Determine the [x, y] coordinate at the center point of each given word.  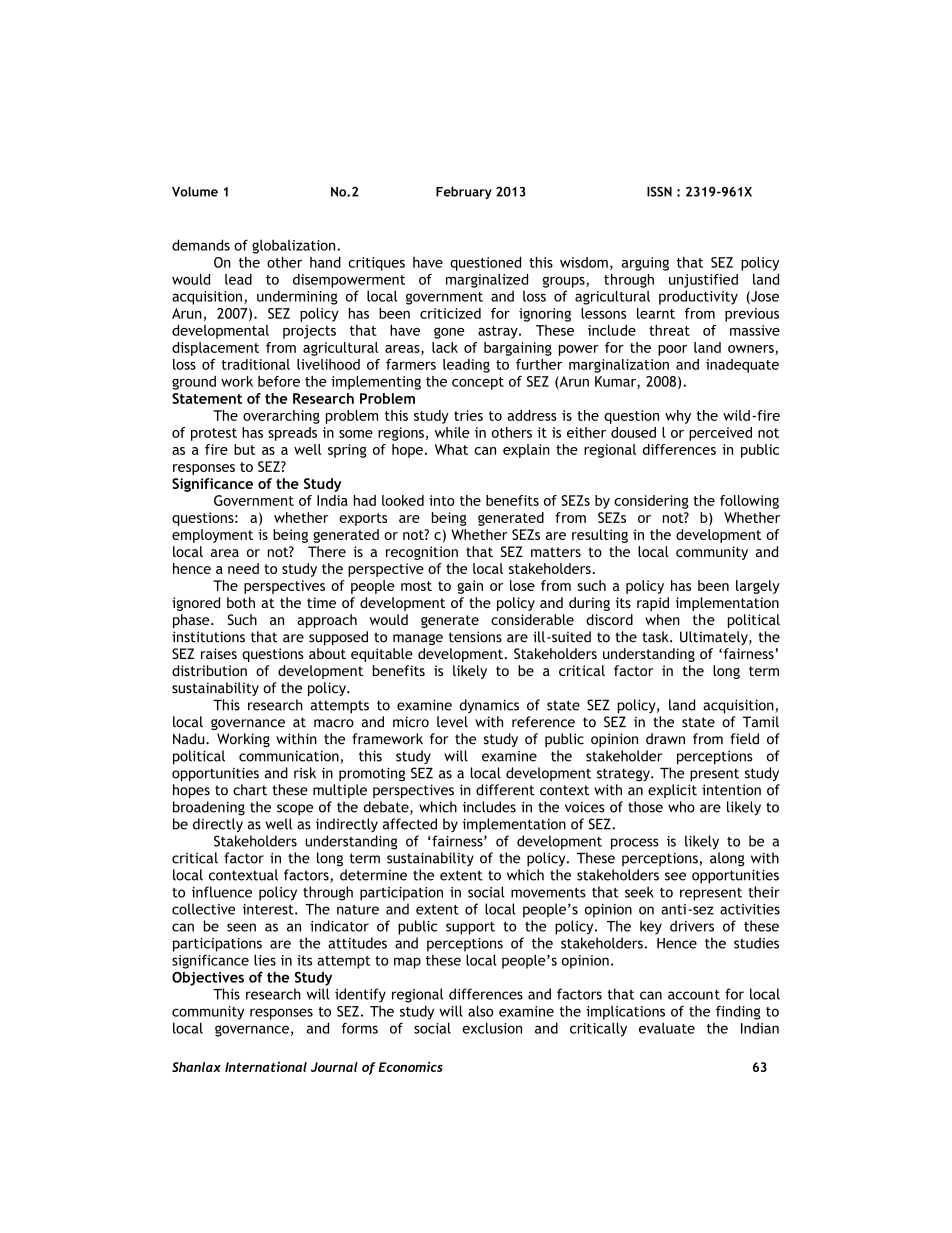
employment [212, 536]
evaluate [667, 1028]
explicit [672, 791]
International [266, 1067]
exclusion [492, 1028]
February [464, 192]
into [442, 500]
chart [250, 790]
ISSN [659, 191]
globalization [295, 246]
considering [651, 502]
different [505, 790]
